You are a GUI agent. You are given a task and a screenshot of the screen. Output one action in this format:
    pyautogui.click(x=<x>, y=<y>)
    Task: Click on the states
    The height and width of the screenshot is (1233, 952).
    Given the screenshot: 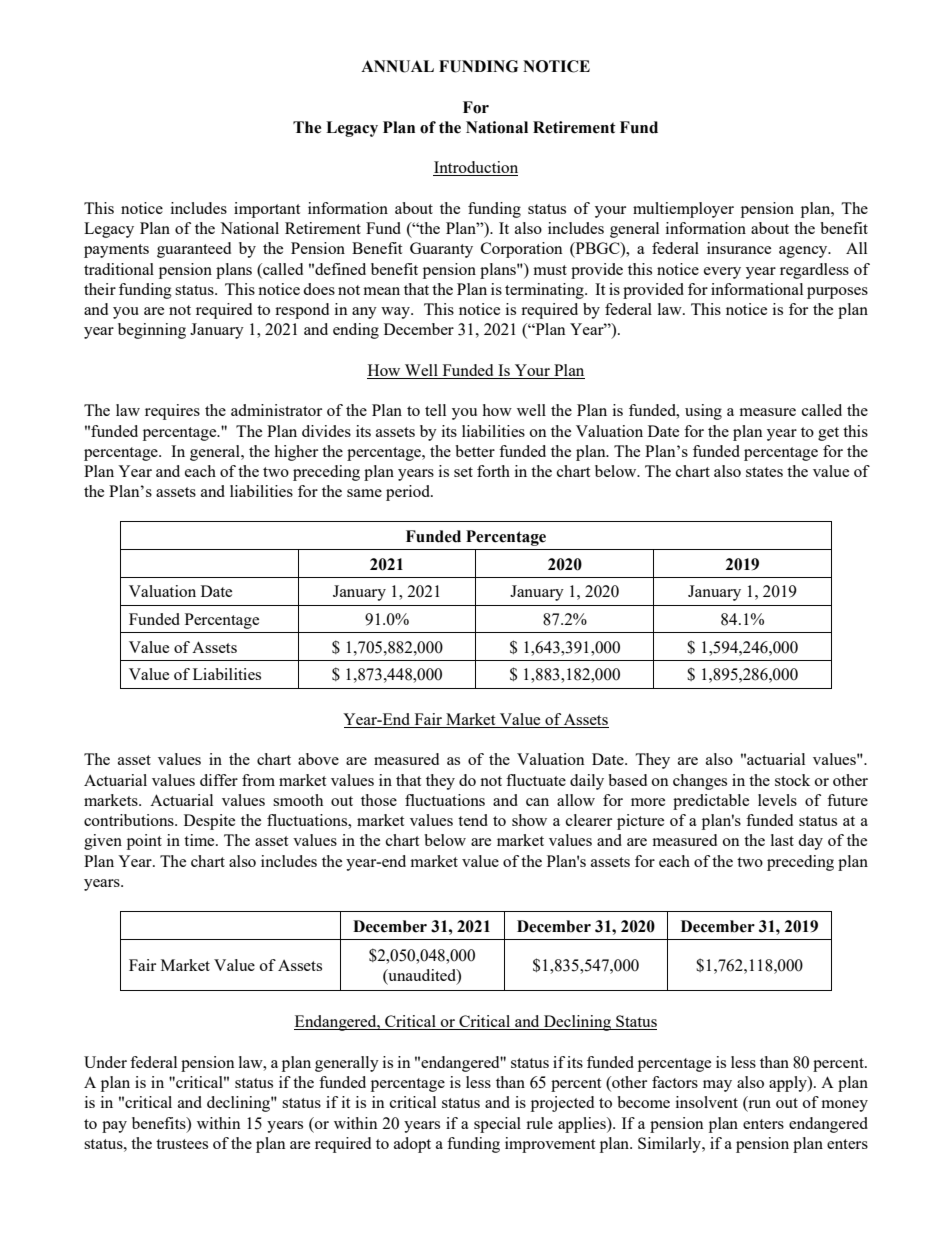 What is the action you would take?
    pyautogui.click(x=764, y=472)
